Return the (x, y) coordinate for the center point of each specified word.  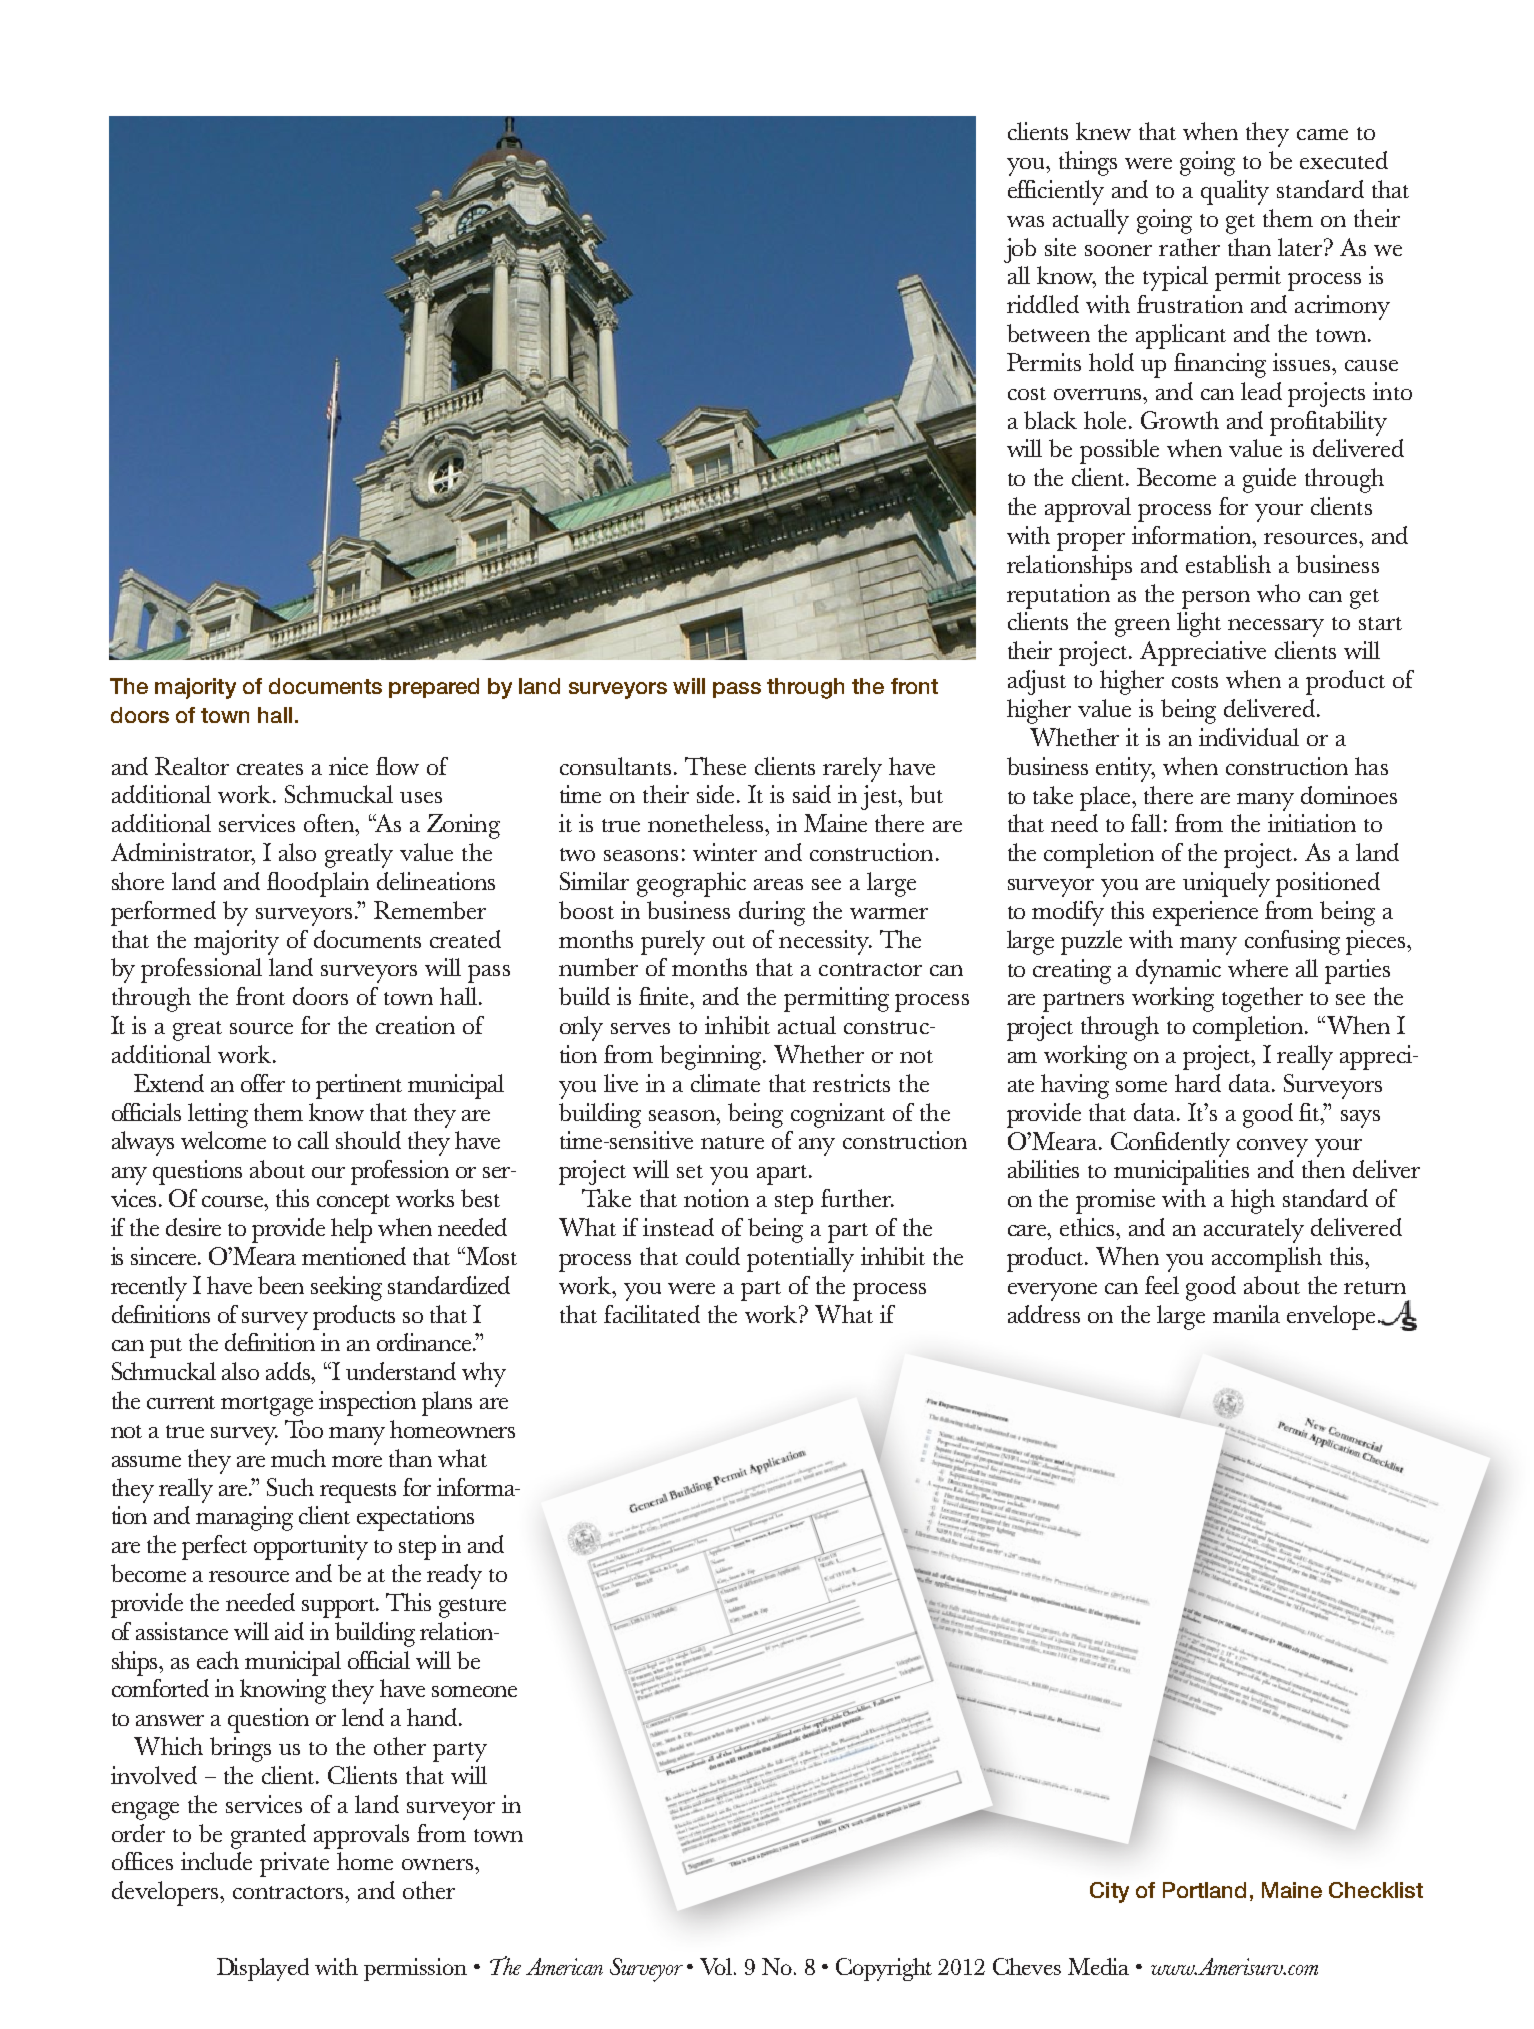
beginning (712, 1057)
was (1025, 221)
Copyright (884, 1969)
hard (1198, 1083)
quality (1235, 192)
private (294, 1864)
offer (263, 1083)
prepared (434, 688)
